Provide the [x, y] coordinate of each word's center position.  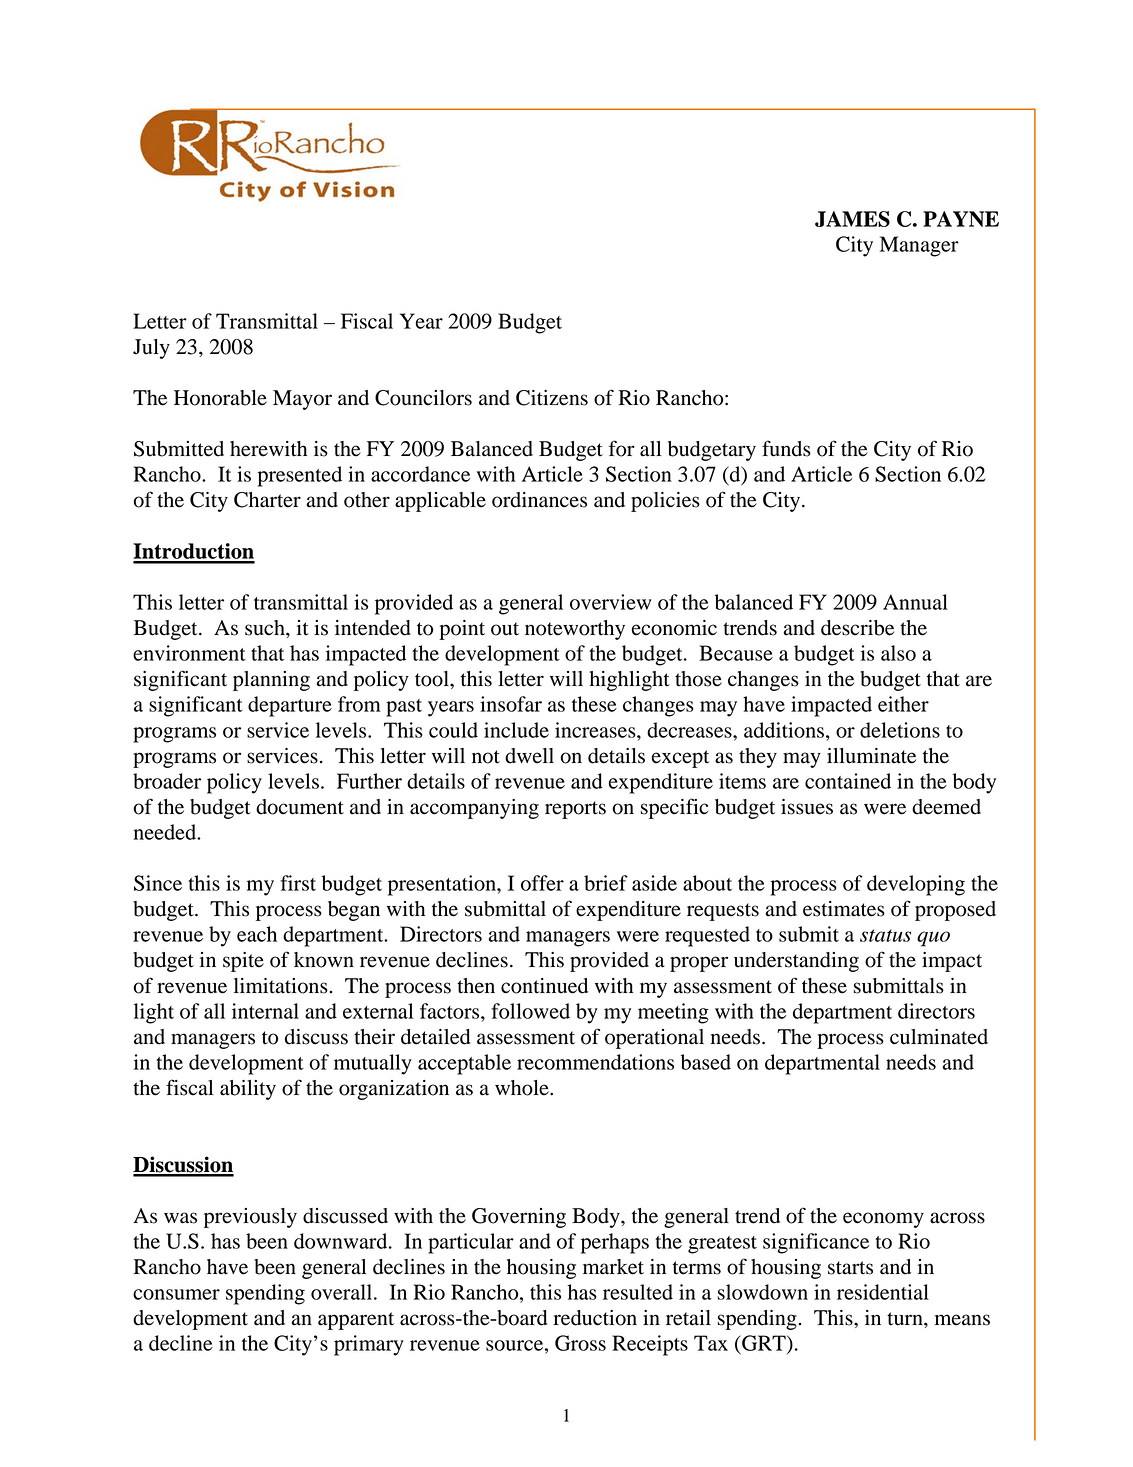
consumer [176, 1294]
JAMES [852, 219]
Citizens [552, 398]
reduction [595, 1318]
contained [848, 781]
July [151, 349]
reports [575, 810]
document [300, 807]
